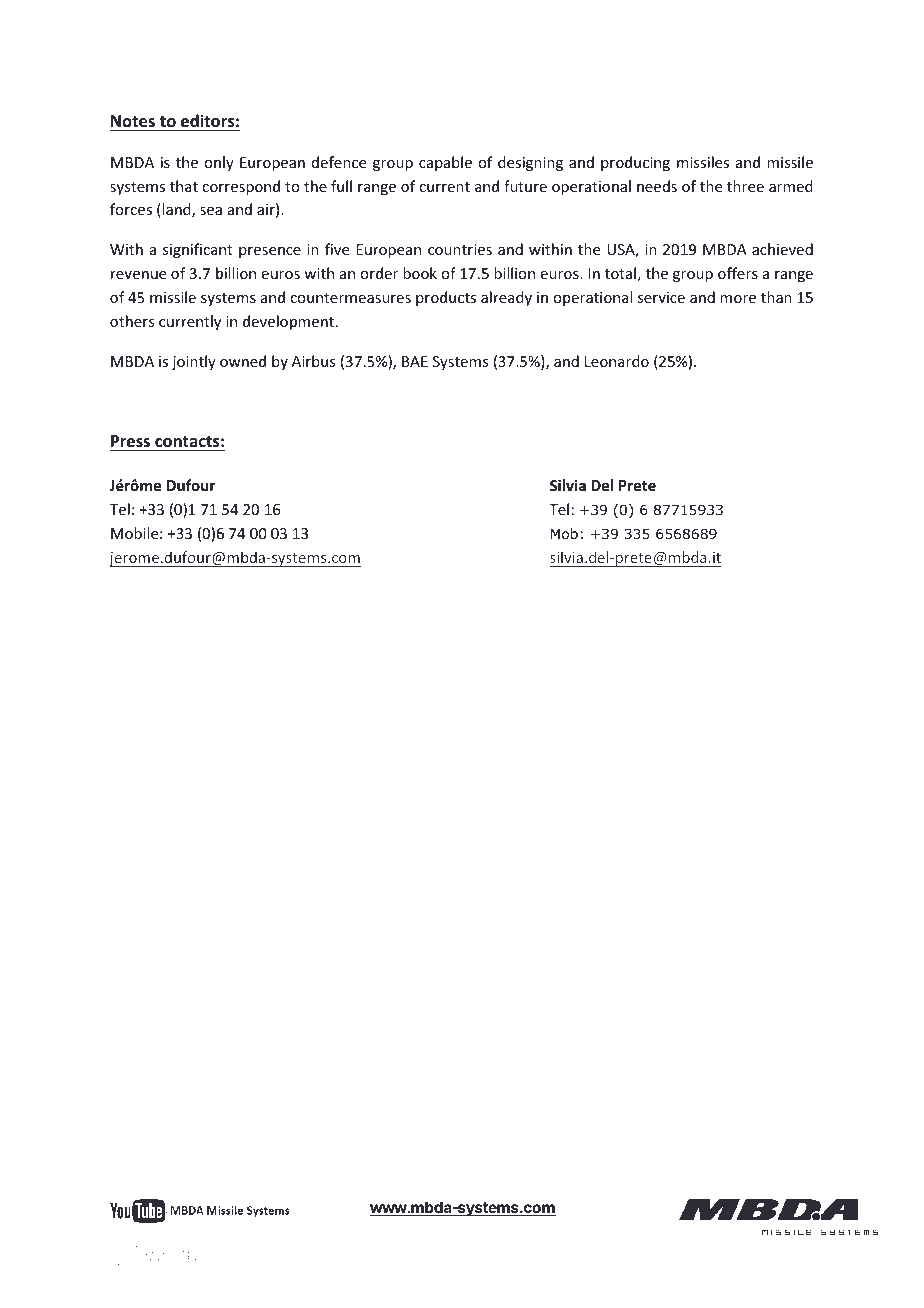 Image resolution: width=924 pixels, height=1308 pixels. Describe the element at coordinates (415, 361) in the screenshot. I see `BAE` at that location.
